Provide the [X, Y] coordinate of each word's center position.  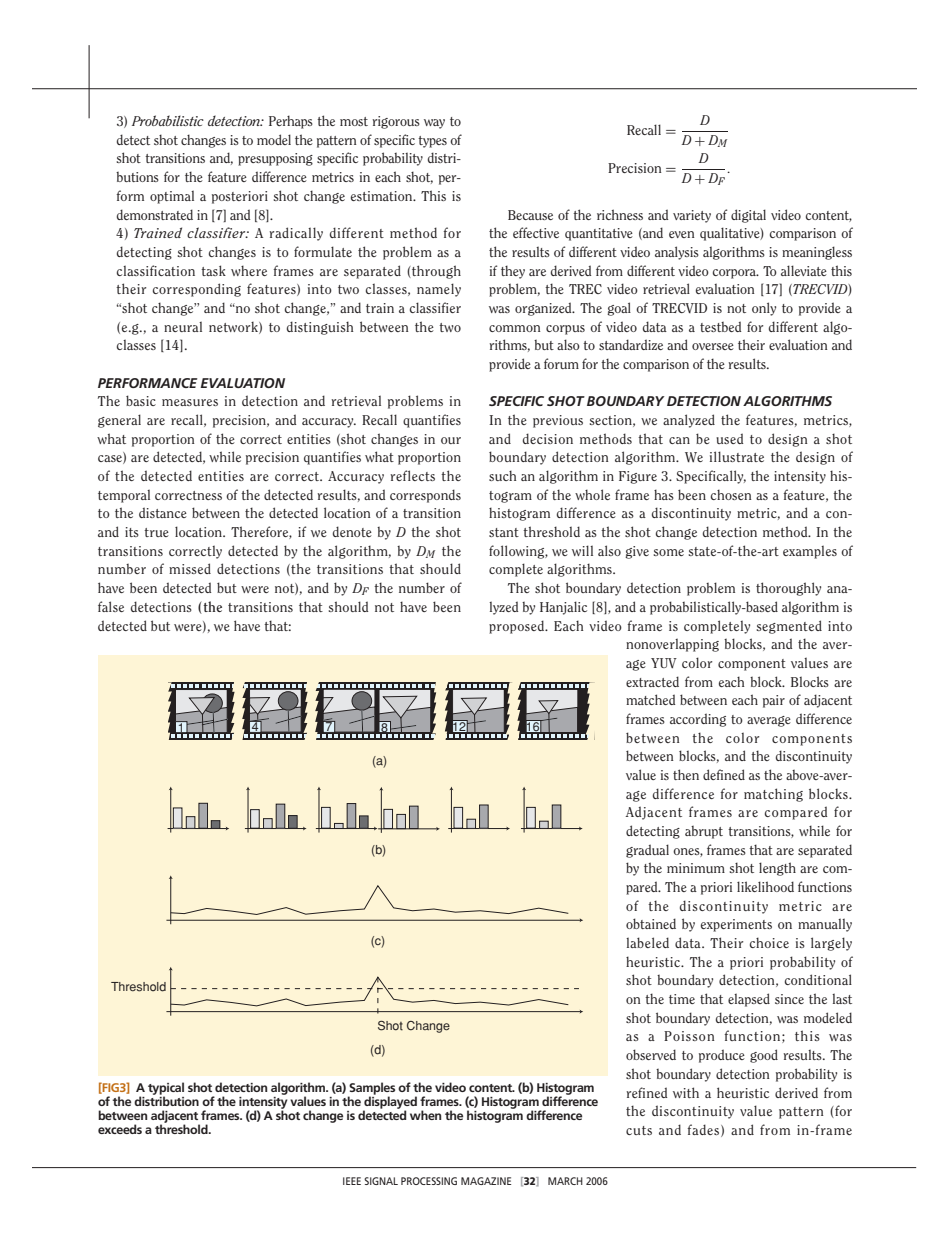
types [432, 142]
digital [748, 216]
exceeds [120, 1129]
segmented [789, 627]
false [111, 606]
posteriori [240, 197]
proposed [517, 627]
